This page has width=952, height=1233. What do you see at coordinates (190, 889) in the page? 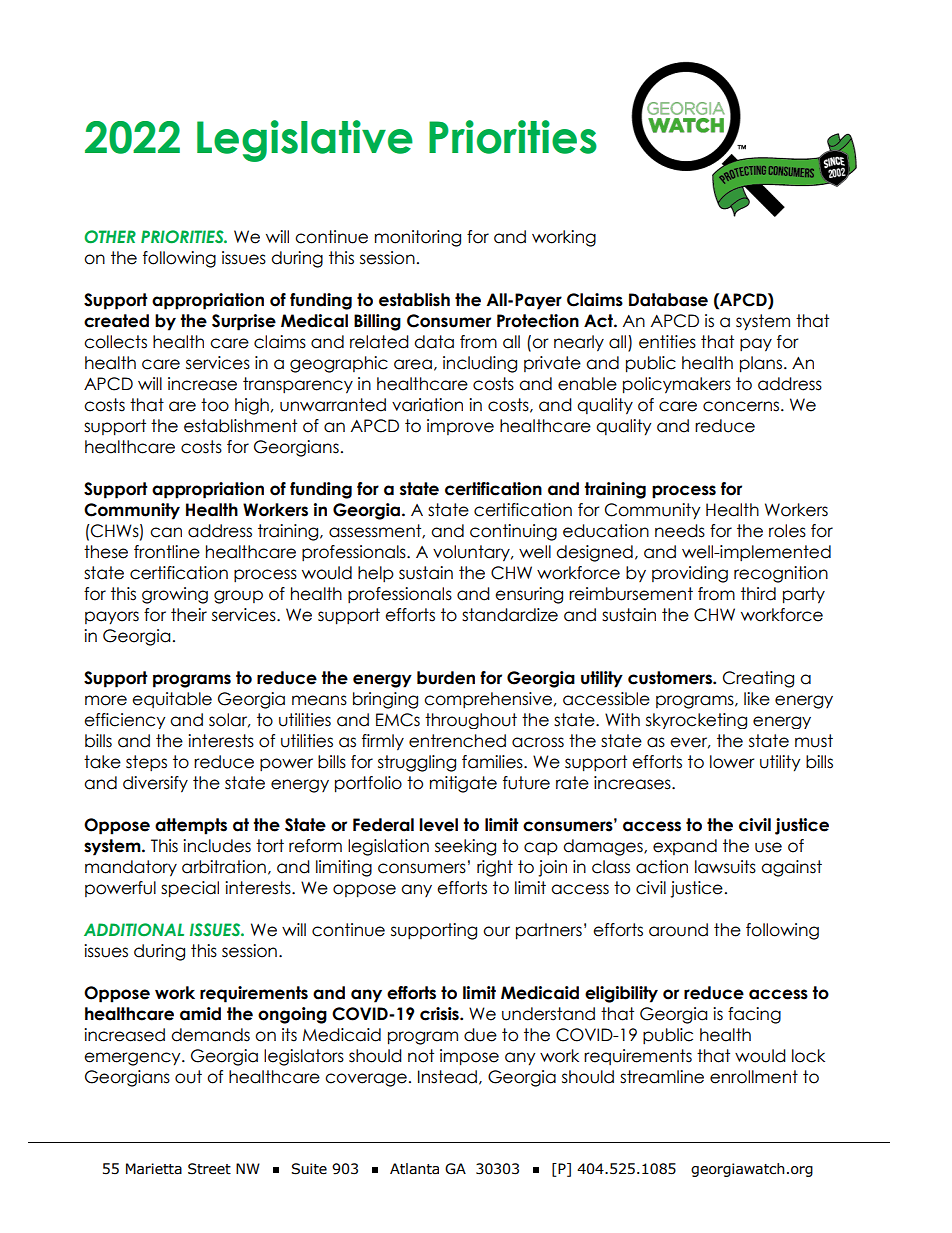
I see `special` at bounding box center [190, 889].
